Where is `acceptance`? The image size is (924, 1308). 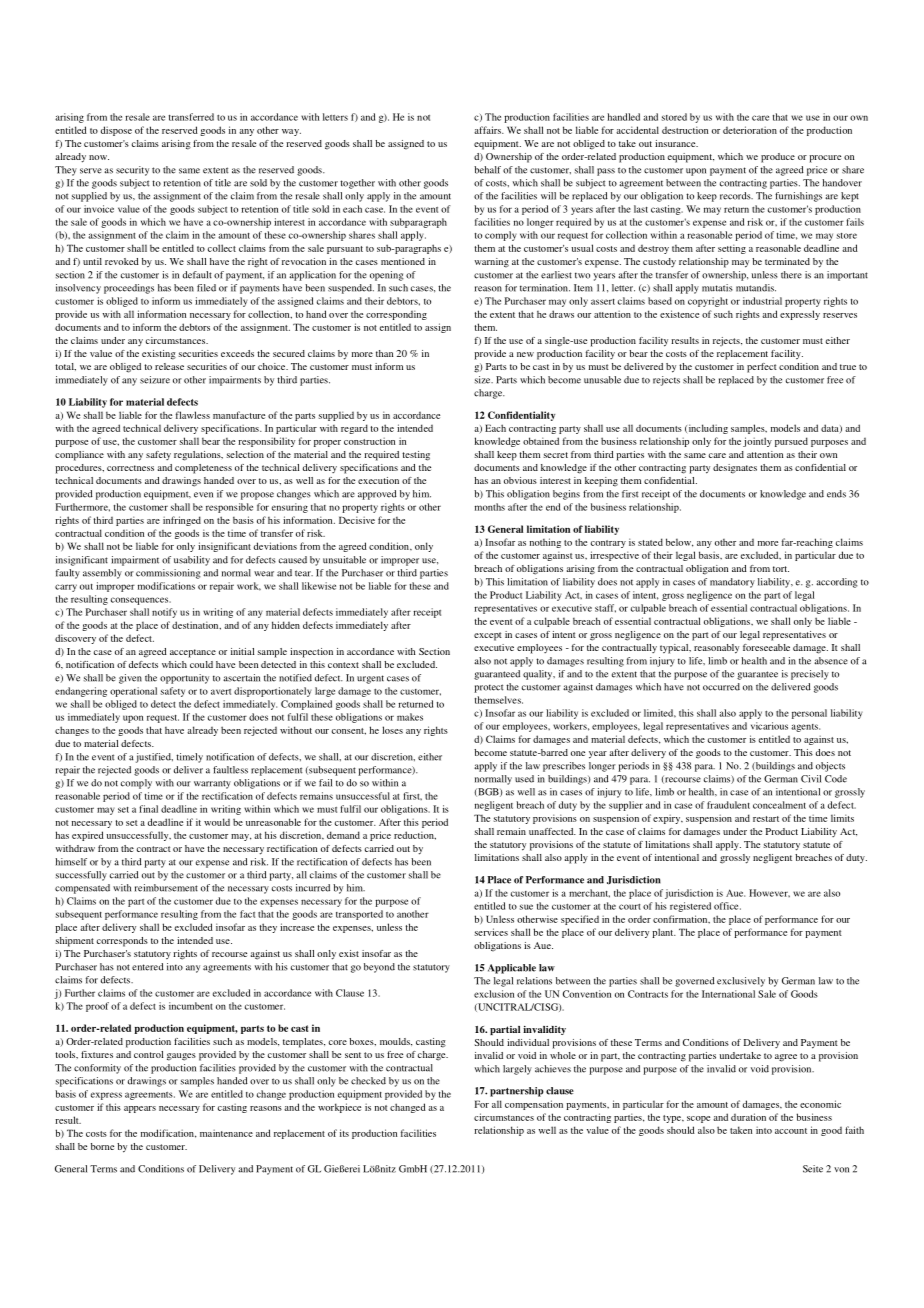 acceptance is located at coordinates (193, 653).
